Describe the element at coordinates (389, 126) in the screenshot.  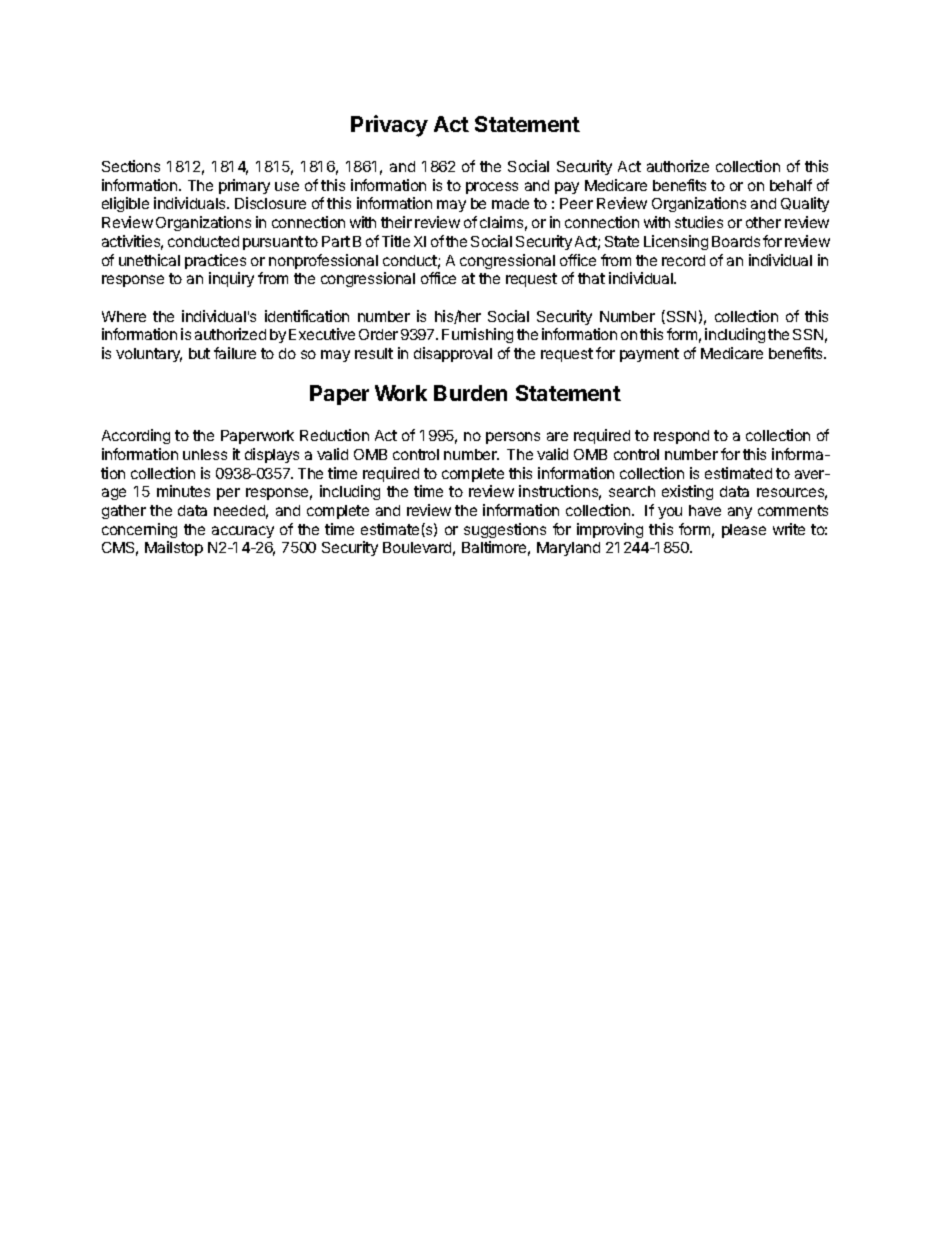
I see `Privacy` at that location.
